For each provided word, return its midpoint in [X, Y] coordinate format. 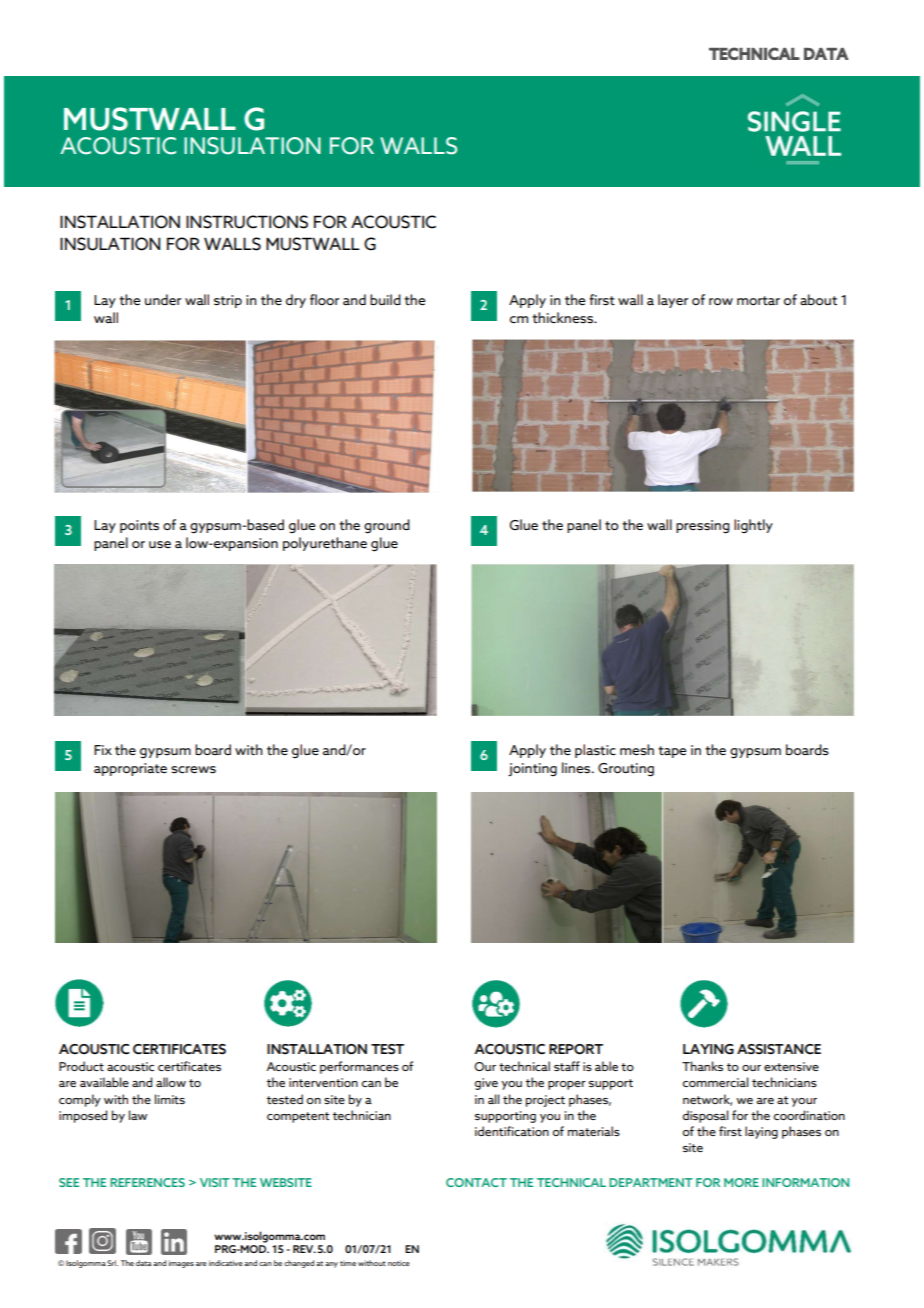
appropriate [130, 769]
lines [577, 768]
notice [399, 1263]
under [163, 299]
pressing [703, 527]
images [181, 1264]
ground [387, 526]
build [385, 300]
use [160, 545]
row [721, 301]
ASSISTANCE [779, 1049]
